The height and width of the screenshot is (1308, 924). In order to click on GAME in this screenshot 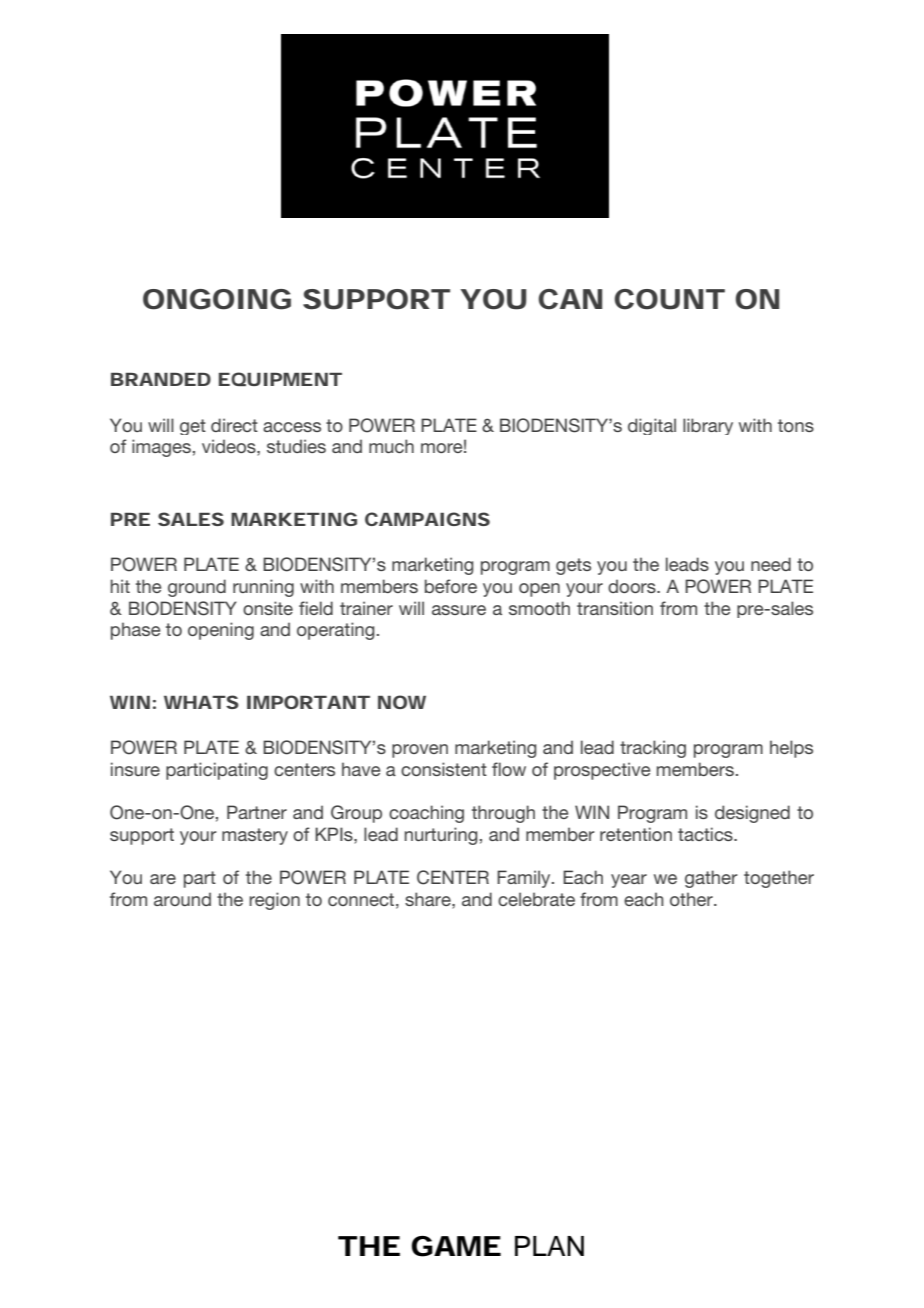, I will do `click(456, 1246)`.
